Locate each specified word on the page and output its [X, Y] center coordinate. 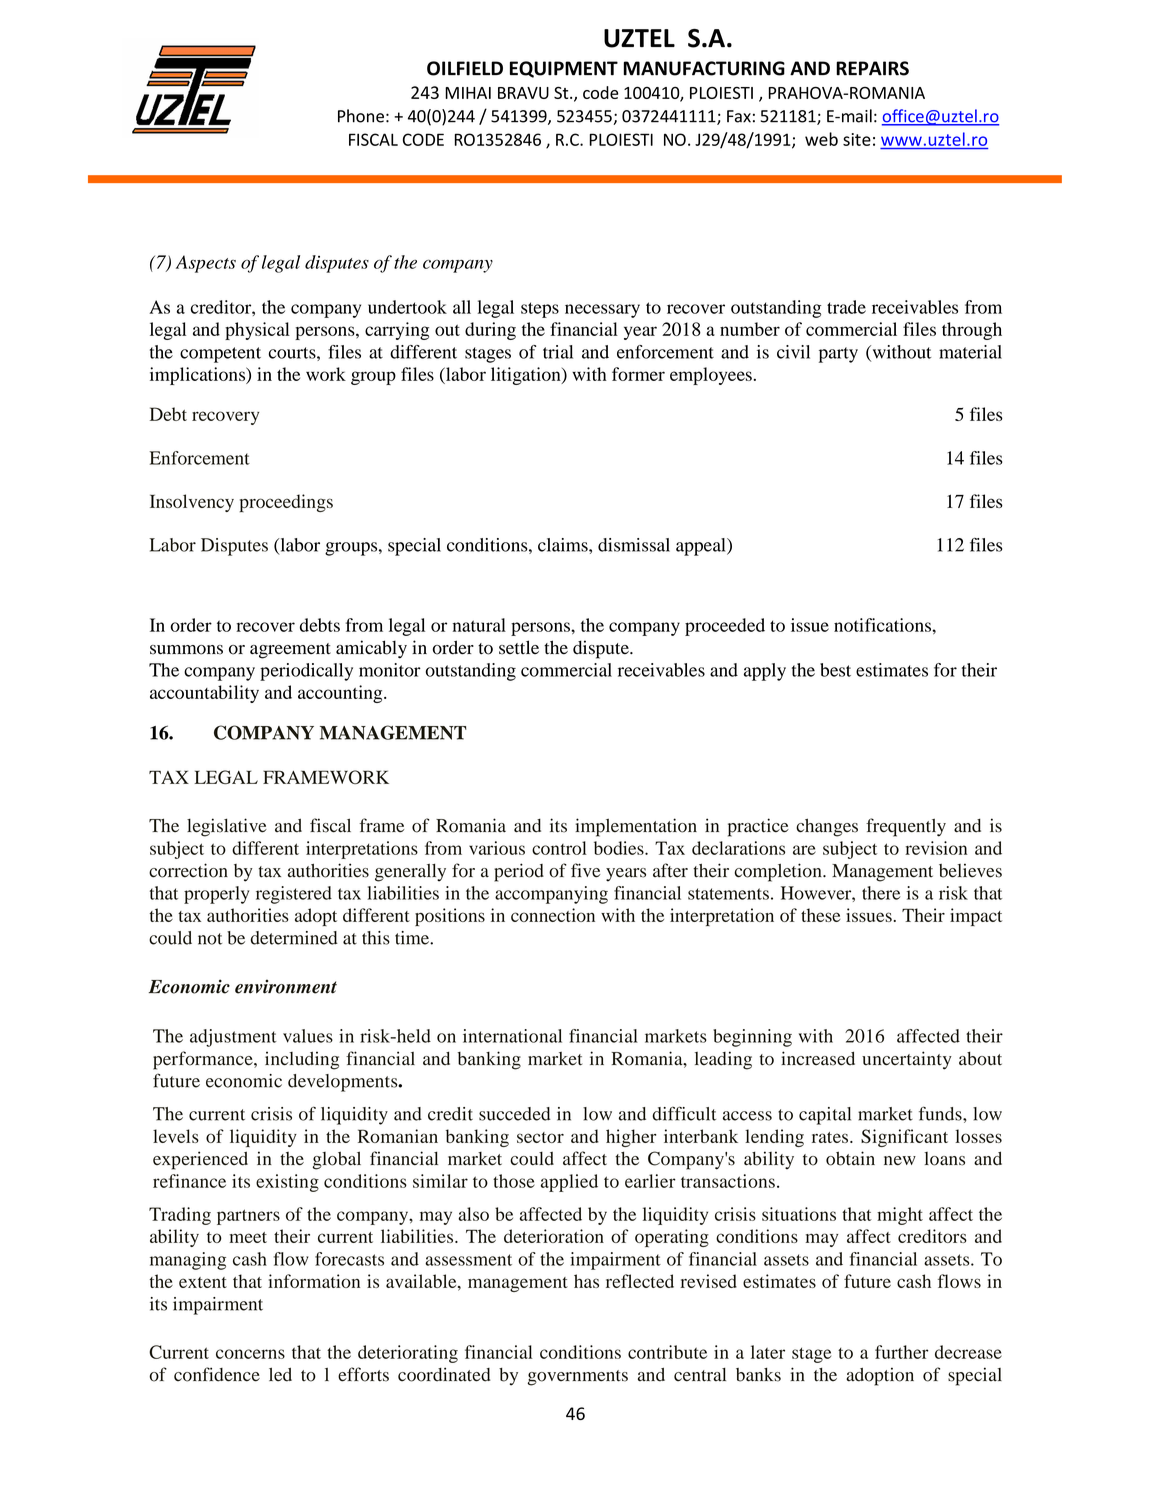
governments [577, 1378]
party [838, 355]
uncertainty [907, 1060]
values [308, 1036]
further [902, 1352]
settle [519, 647]
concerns [250, 1354]
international [512, 1036]
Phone [361, 116]
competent [220, 355]
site [857, 139]
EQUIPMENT [564, 69]
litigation [527, 376]
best [835, 670]
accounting [341, 694]
